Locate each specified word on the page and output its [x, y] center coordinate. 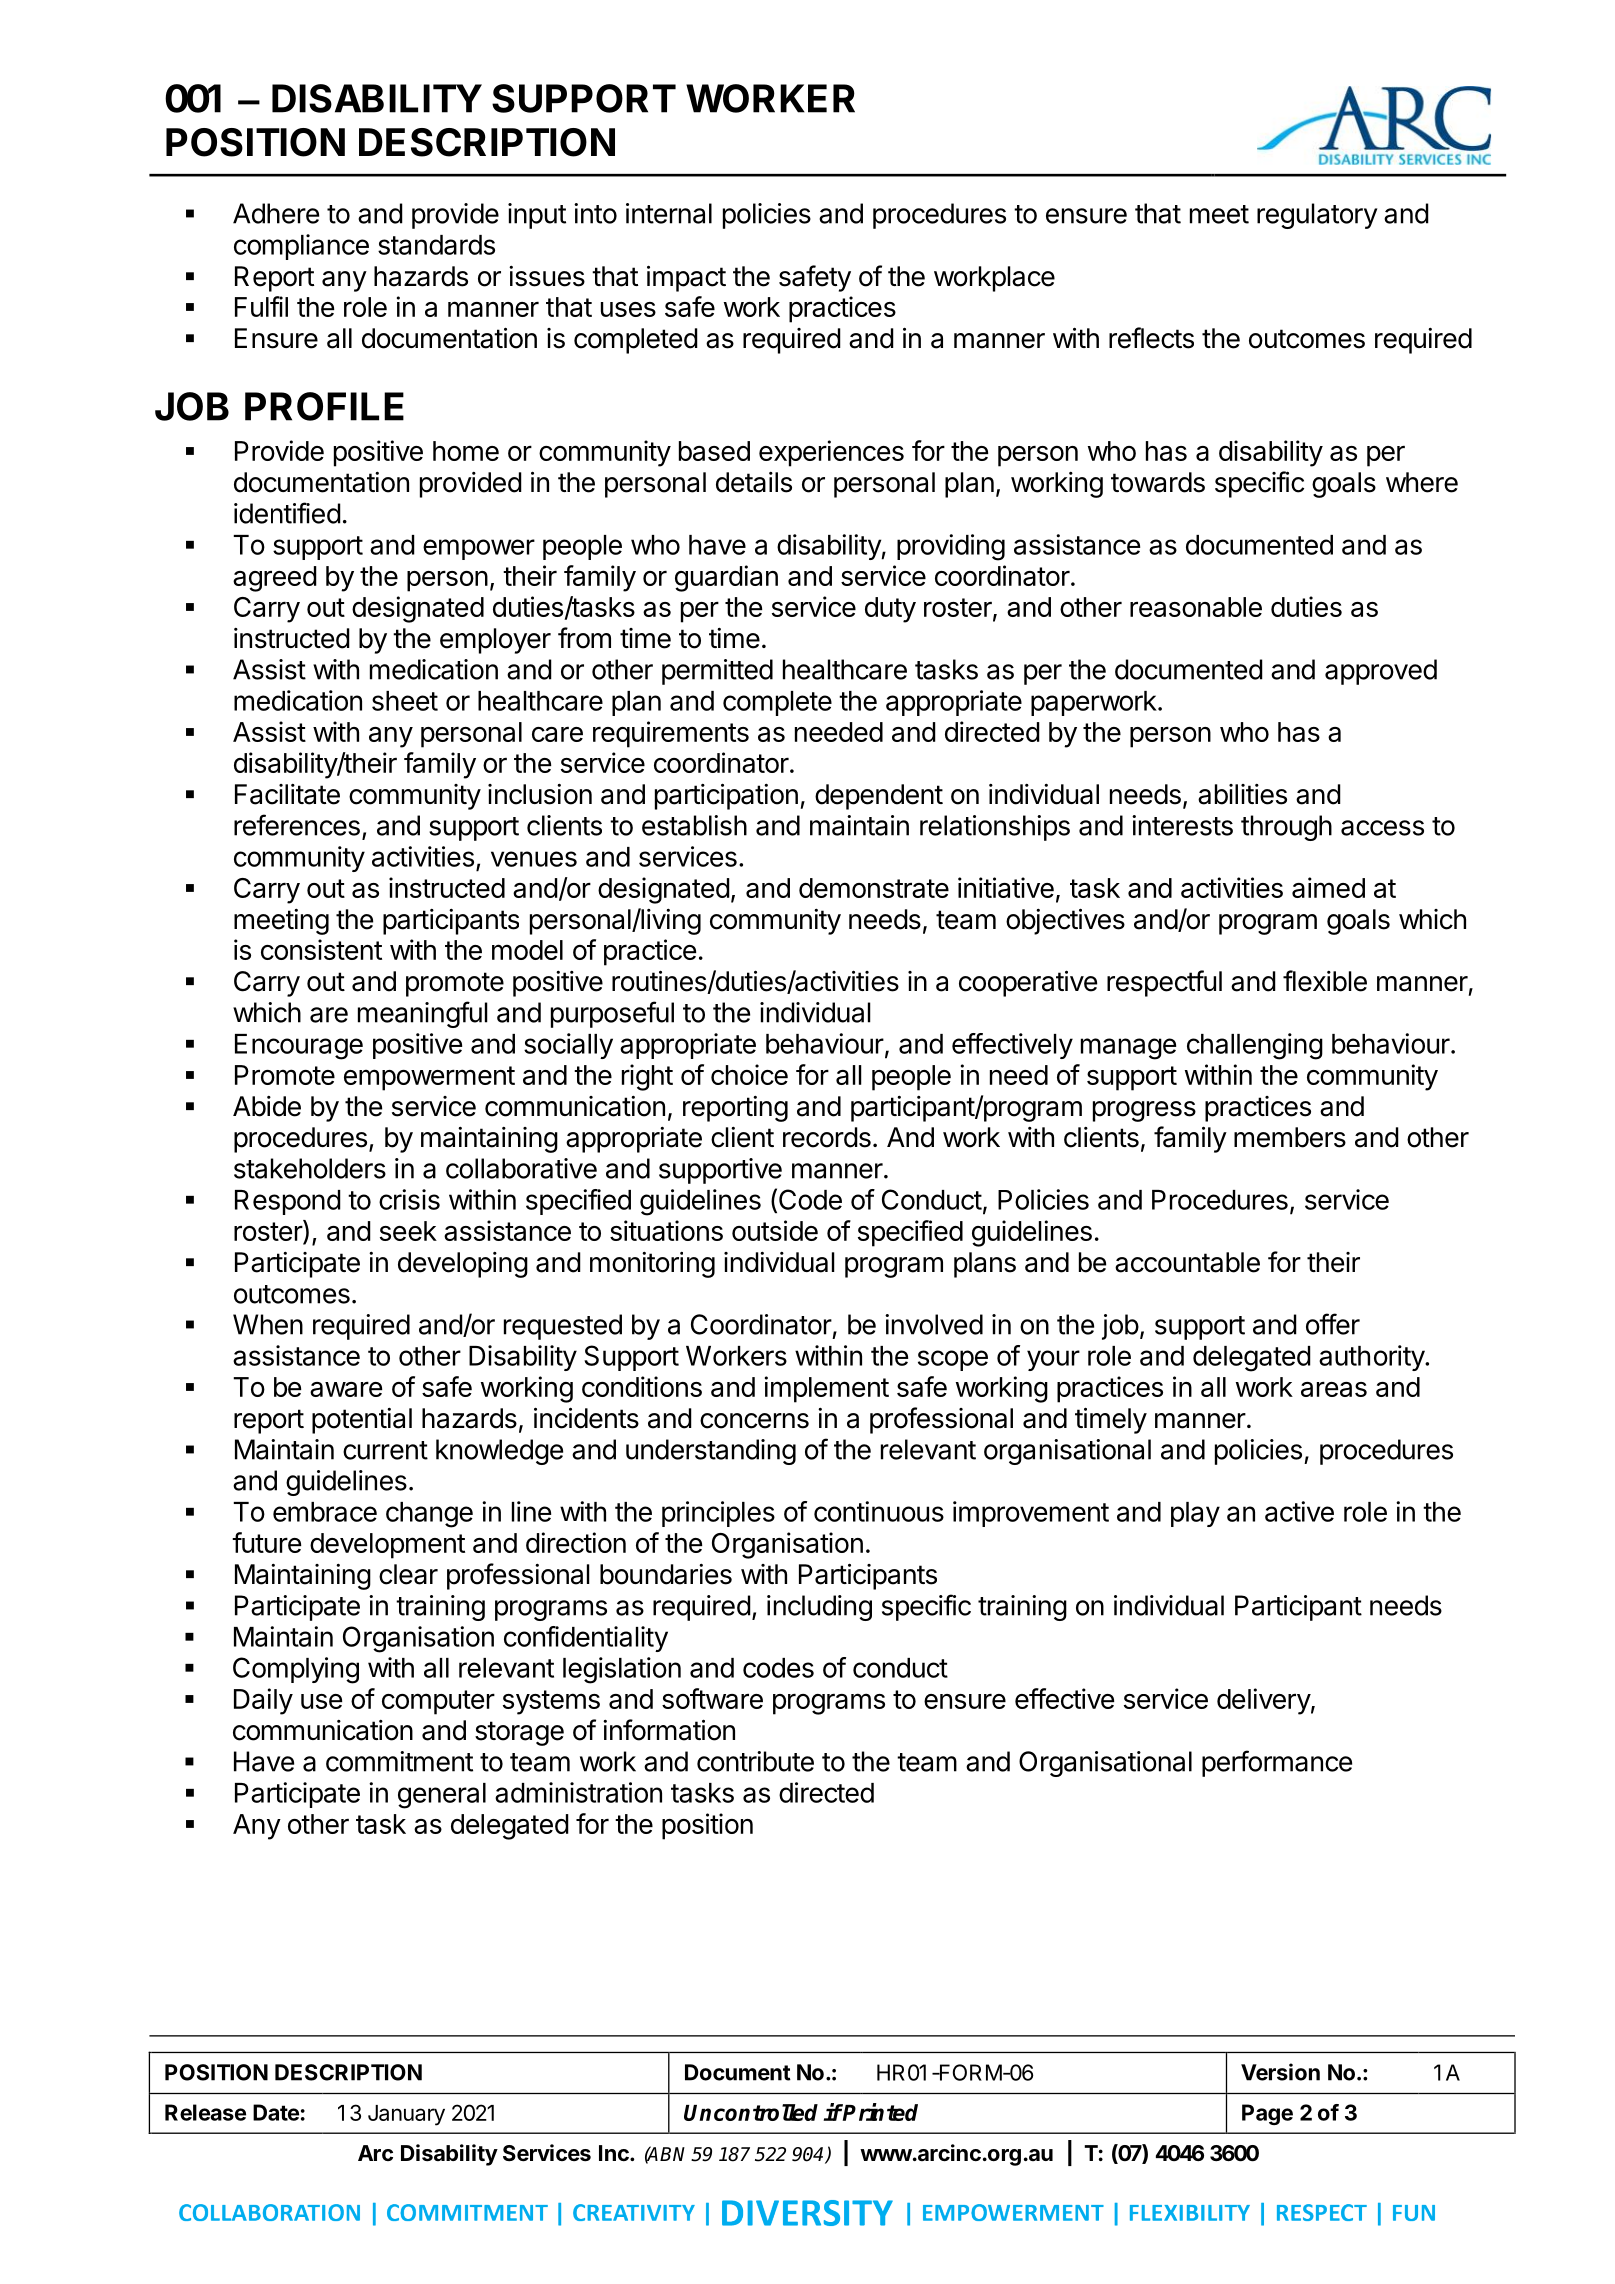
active [1299, 1511]
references [297, 825]
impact [686, 278]
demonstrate [874, 888]
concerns [754, 1421]
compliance [301, 247]
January [406, 2115]
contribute [755, 1761]
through [1286, 828]
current [385, 1450]
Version [1280, 2072]
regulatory [1317, 216]
